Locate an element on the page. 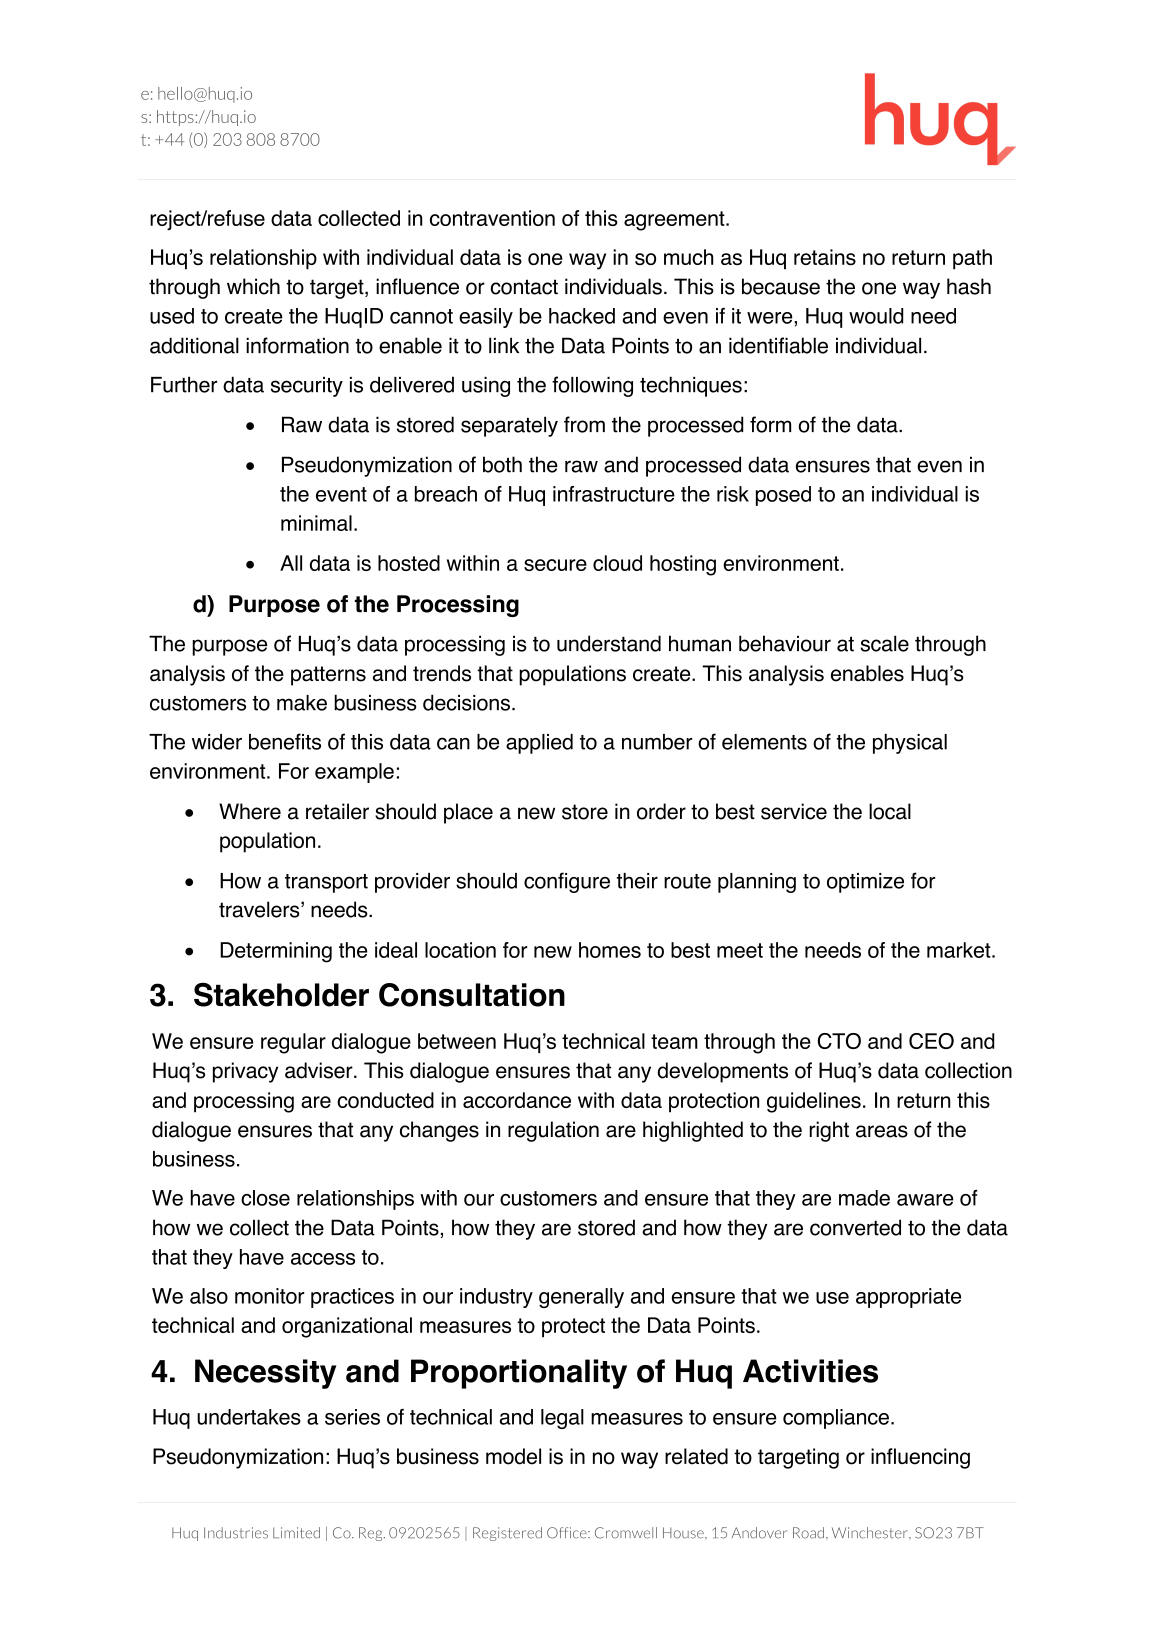 Image resolution: width=1153 pixels, height=1631 pixels. travelers is located at coordinates (260, 909).
